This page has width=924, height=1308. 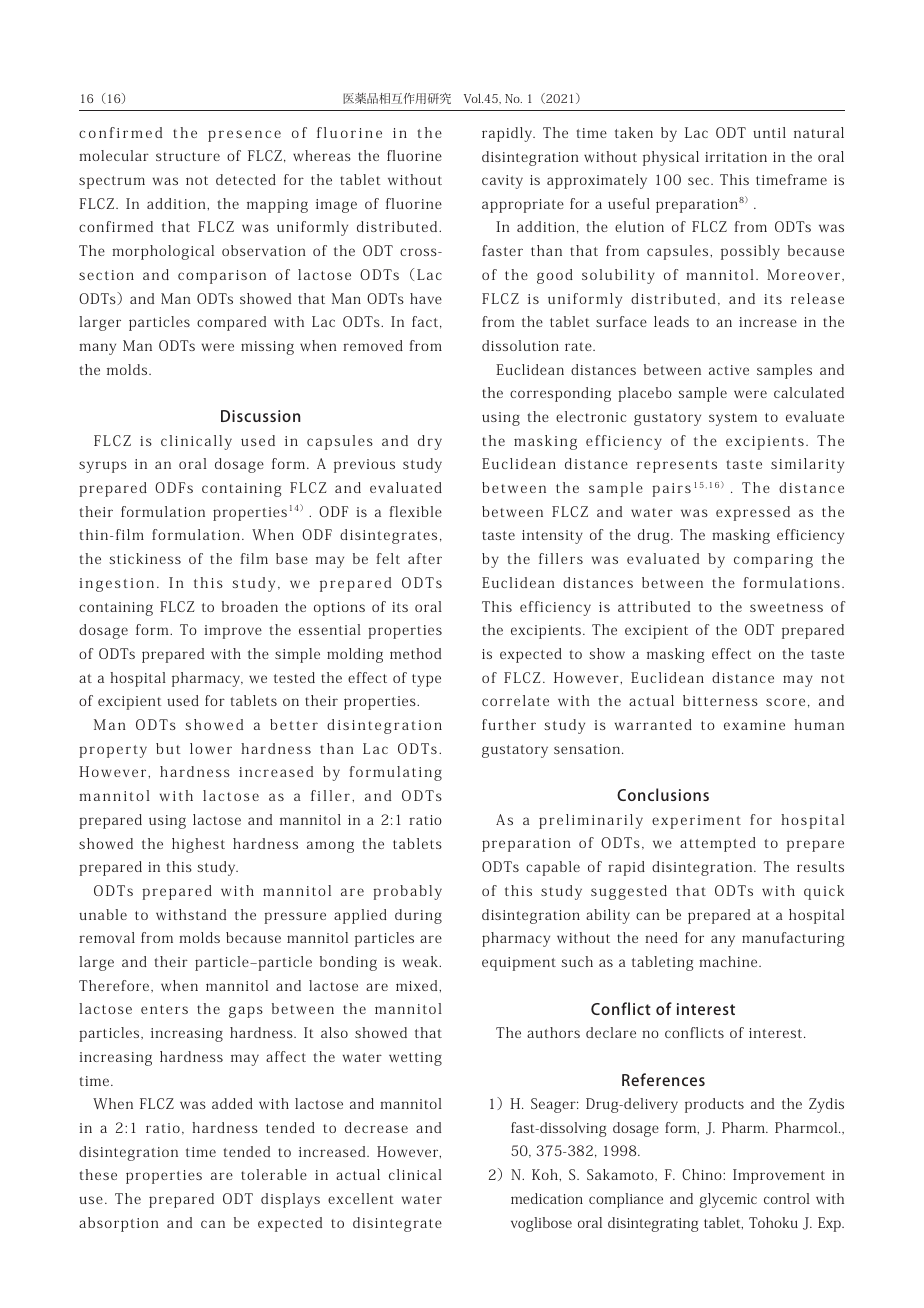 What do you see at coordinates (729, 961) in the page?
I see `machine` at bounding box center [729, 961].
